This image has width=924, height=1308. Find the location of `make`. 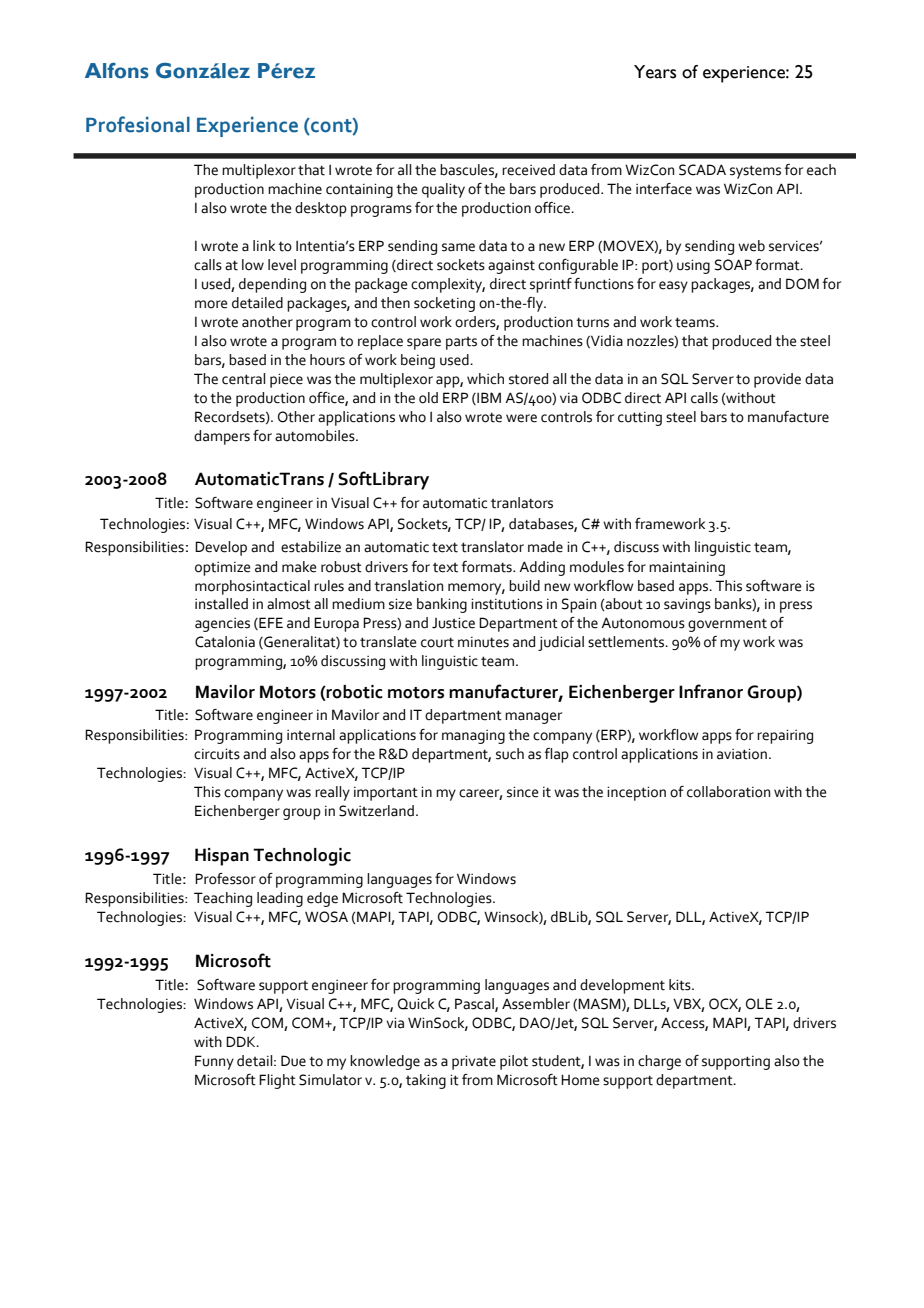

make is located at coordinates (299, 567).
